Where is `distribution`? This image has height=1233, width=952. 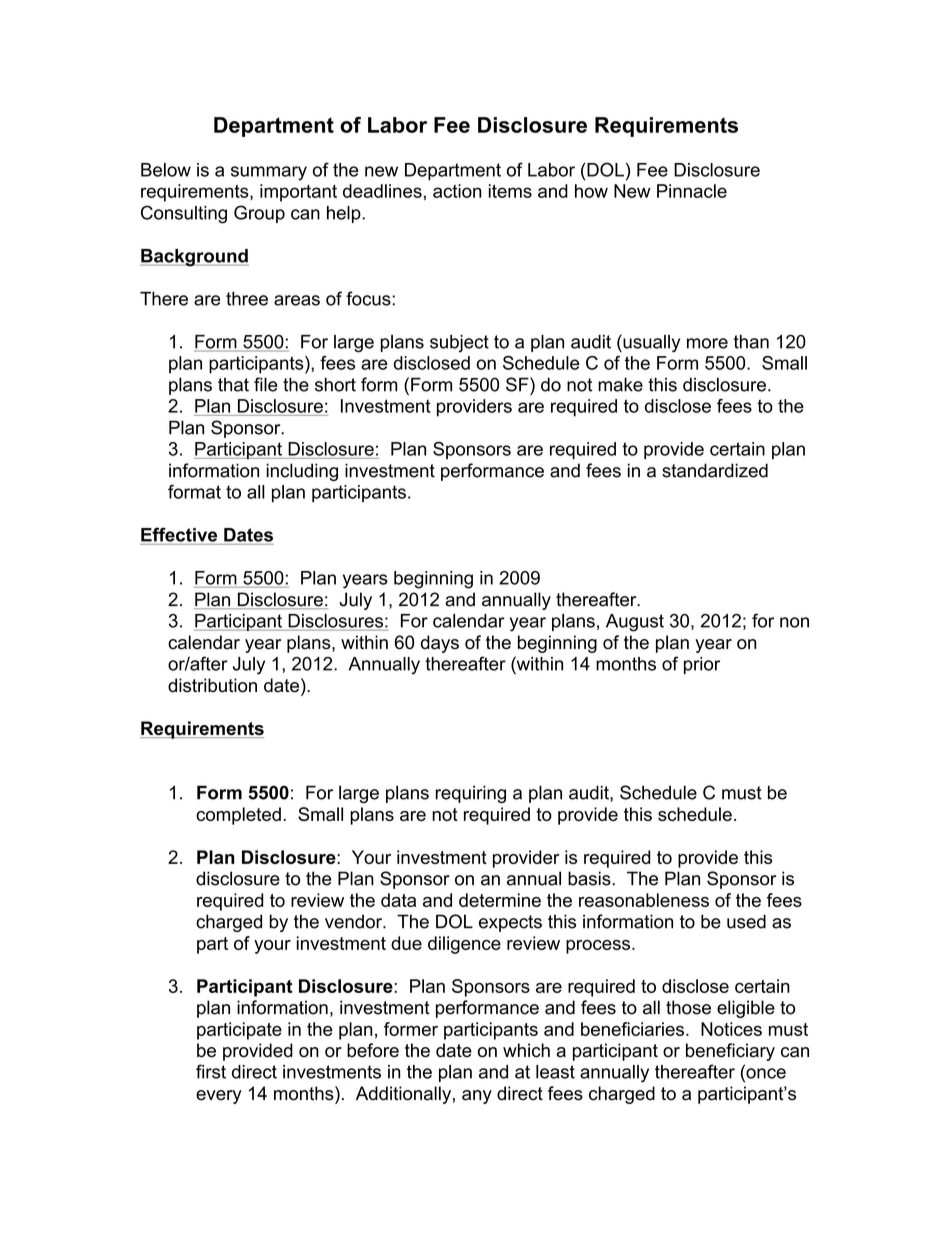
distribution is located at coordinates (212, 685).
